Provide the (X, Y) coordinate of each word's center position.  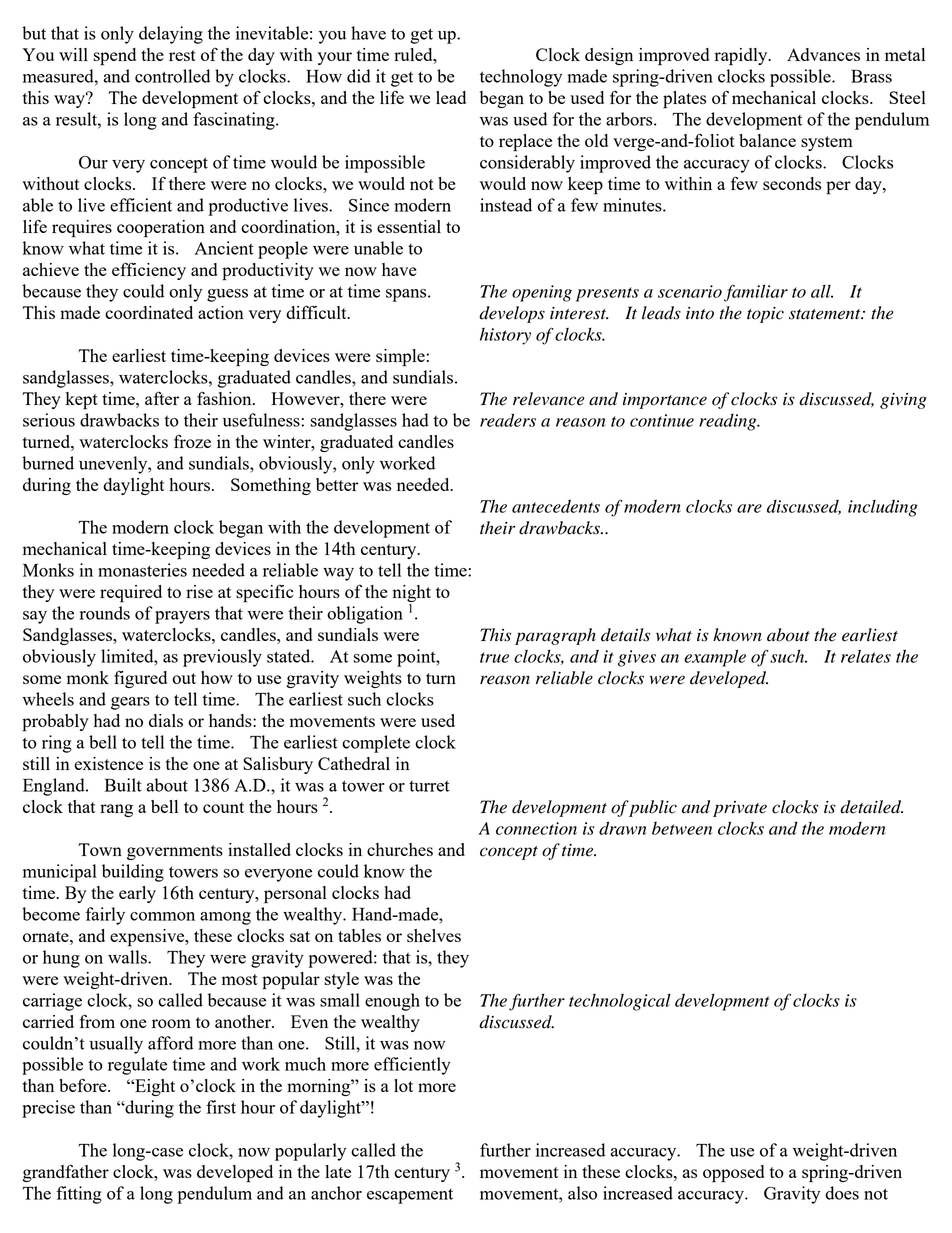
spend (115, 57)
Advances (823, 54)
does (842, 1193)
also (582, 1193)
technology (521, 78)
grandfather (66, 1173)
